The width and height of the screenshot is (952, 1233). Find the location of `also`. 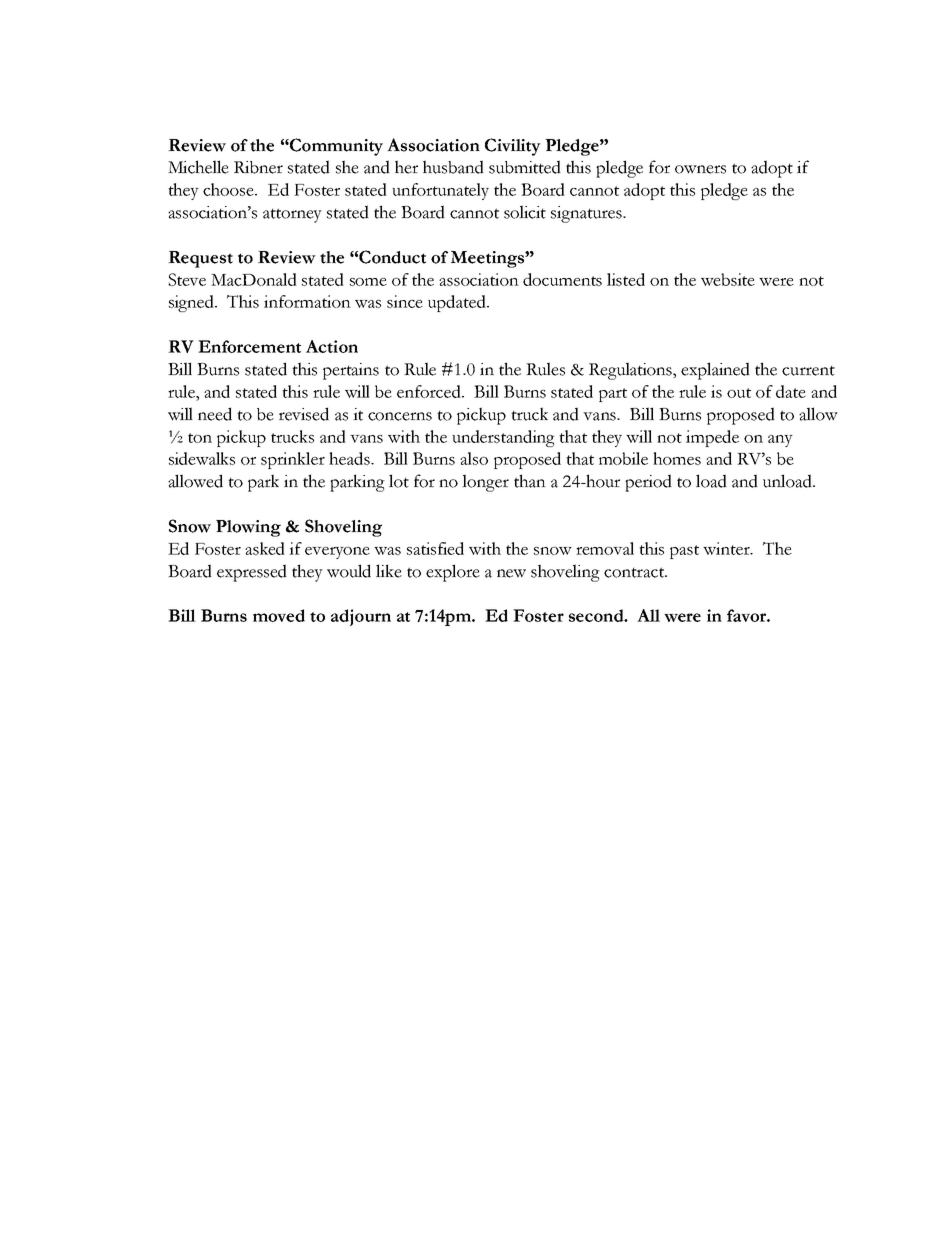

also is located at coordinates (474, 458).
